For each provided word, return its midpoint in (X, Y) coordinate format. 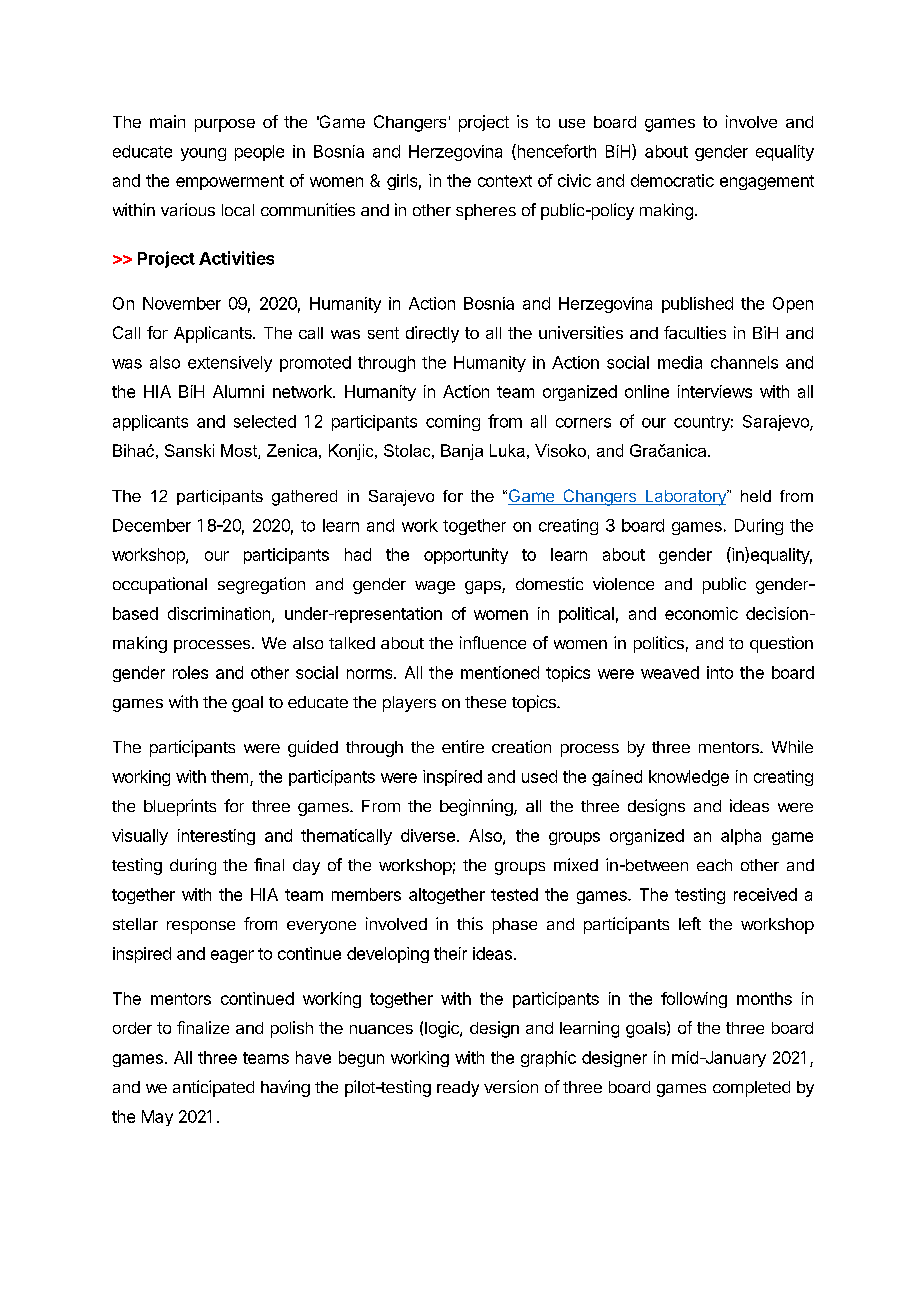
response (201, 927)
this (470, 923)
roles (190, 672)
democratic (672, 180)
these (485, 702)
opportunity (466, 556)
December (152, 525)
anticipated (213, 1088)
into (720, 672)
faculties (695, 332)
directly (432, 334)
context (505, 181)
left (690, 923)
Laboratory (685, 498)
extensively (230, 364)
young (203, 154)
